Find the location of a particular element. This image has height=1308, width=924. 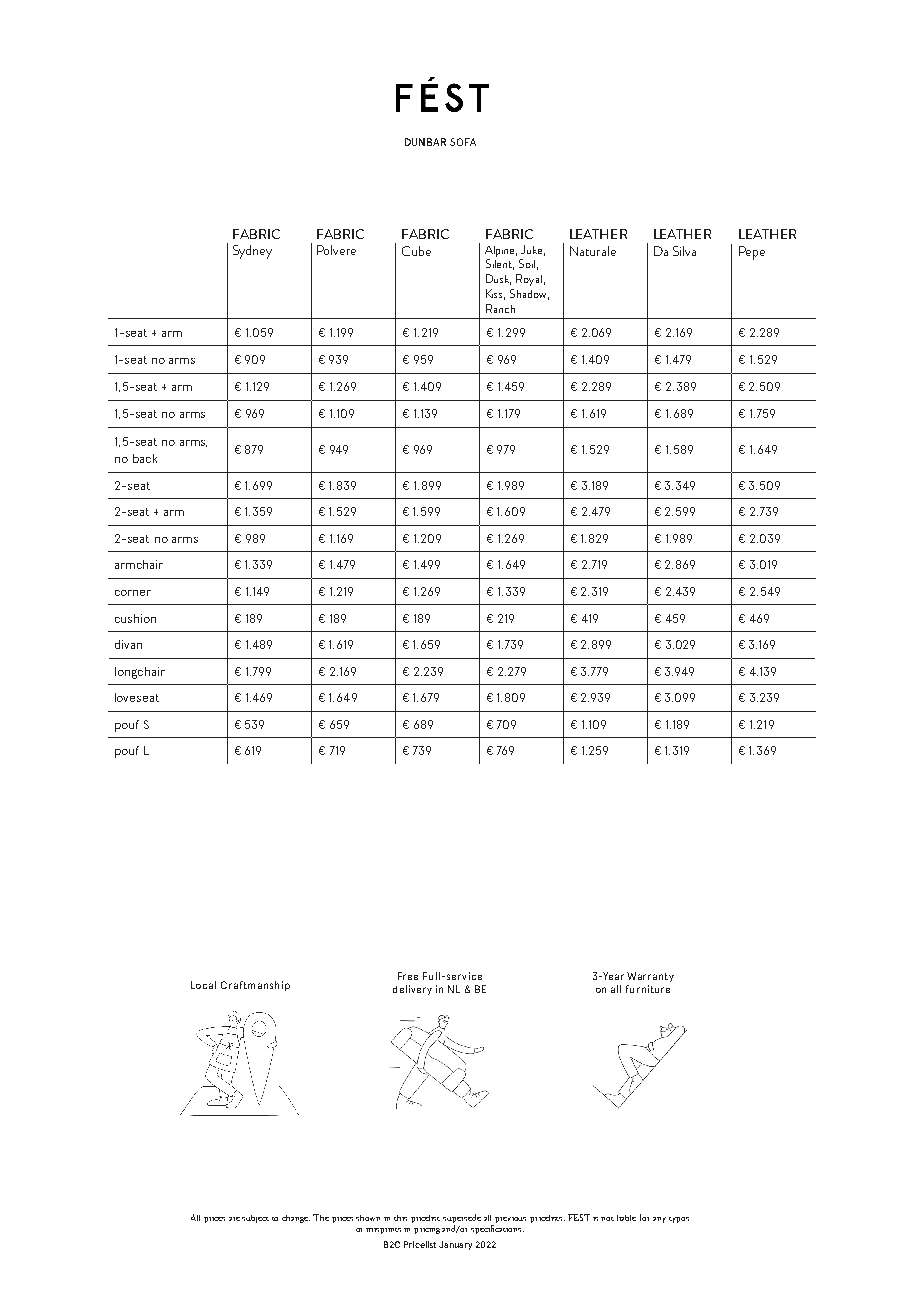

Free is located at coordinates (408, 976).
